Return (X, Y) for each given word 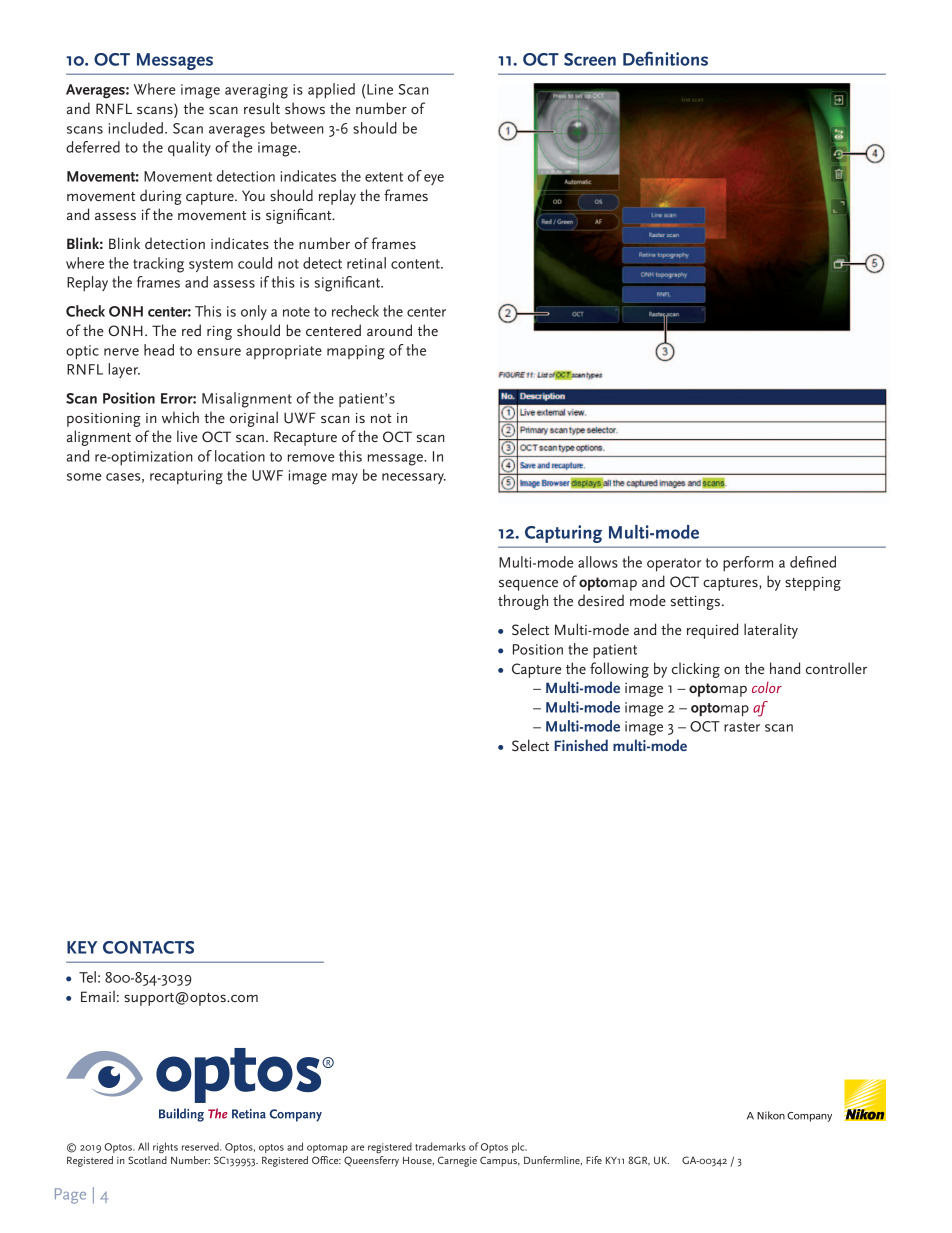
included (136, 128)
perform (748, 563)
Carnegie (457, 1161)
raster (742, 727)
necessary (414, 478)
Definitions (665, 58)
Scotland (147, 1160)
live (187, 436)
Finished (581, 745)
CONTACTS (148, 947)
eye (434, 179)
